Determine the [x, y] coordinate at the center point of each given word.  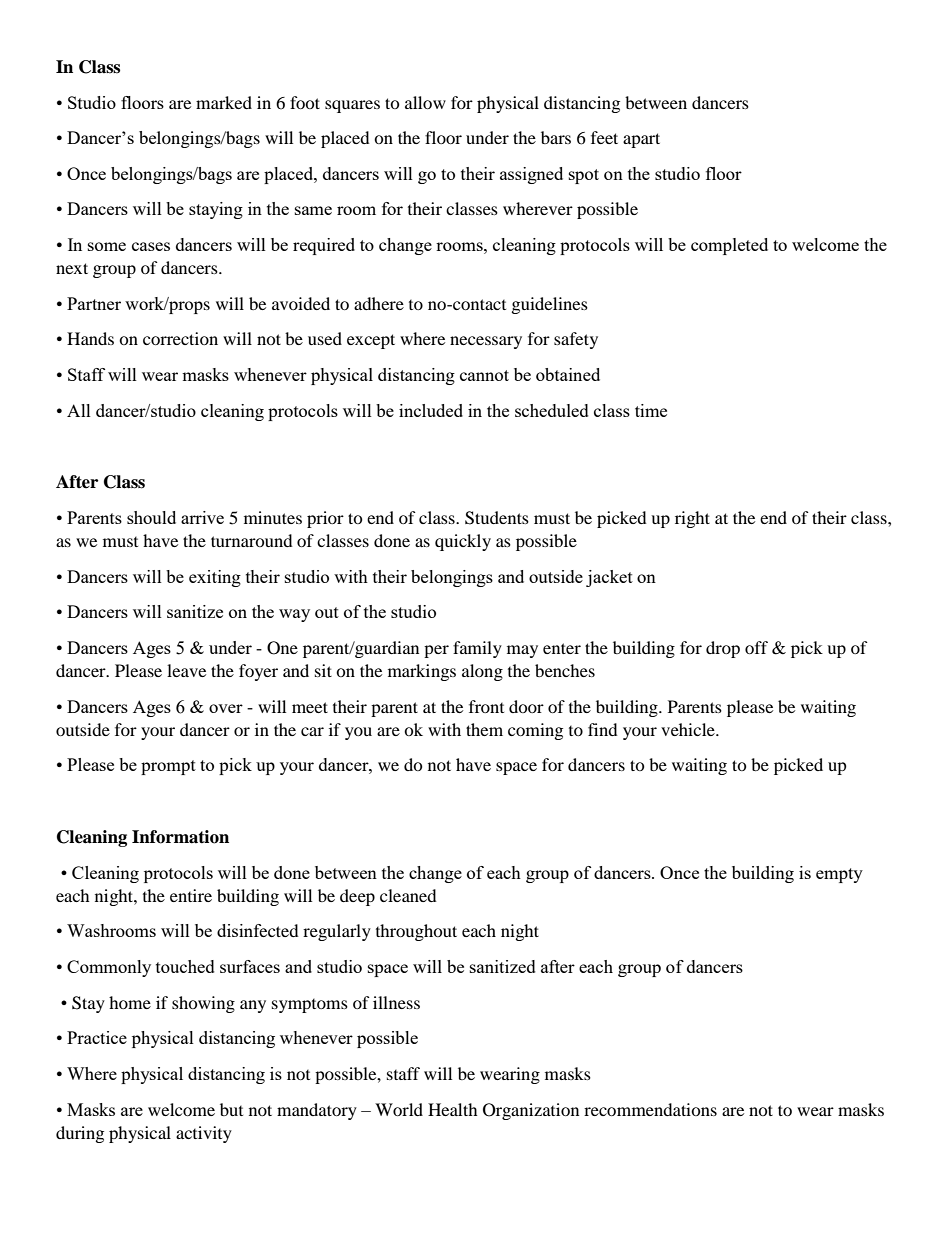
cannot [484, 375]
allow [425, 102]
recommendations [650, 1109]
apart [641, 140]
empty [839, 875]
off [756, 647]
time [651, 410]
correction [180, 338]
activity [204, 1134]
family [477, 649]
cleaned [408, 895]
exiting [215, 578]
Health [453, 1109]
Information [180, 837]
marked [224, 102]
